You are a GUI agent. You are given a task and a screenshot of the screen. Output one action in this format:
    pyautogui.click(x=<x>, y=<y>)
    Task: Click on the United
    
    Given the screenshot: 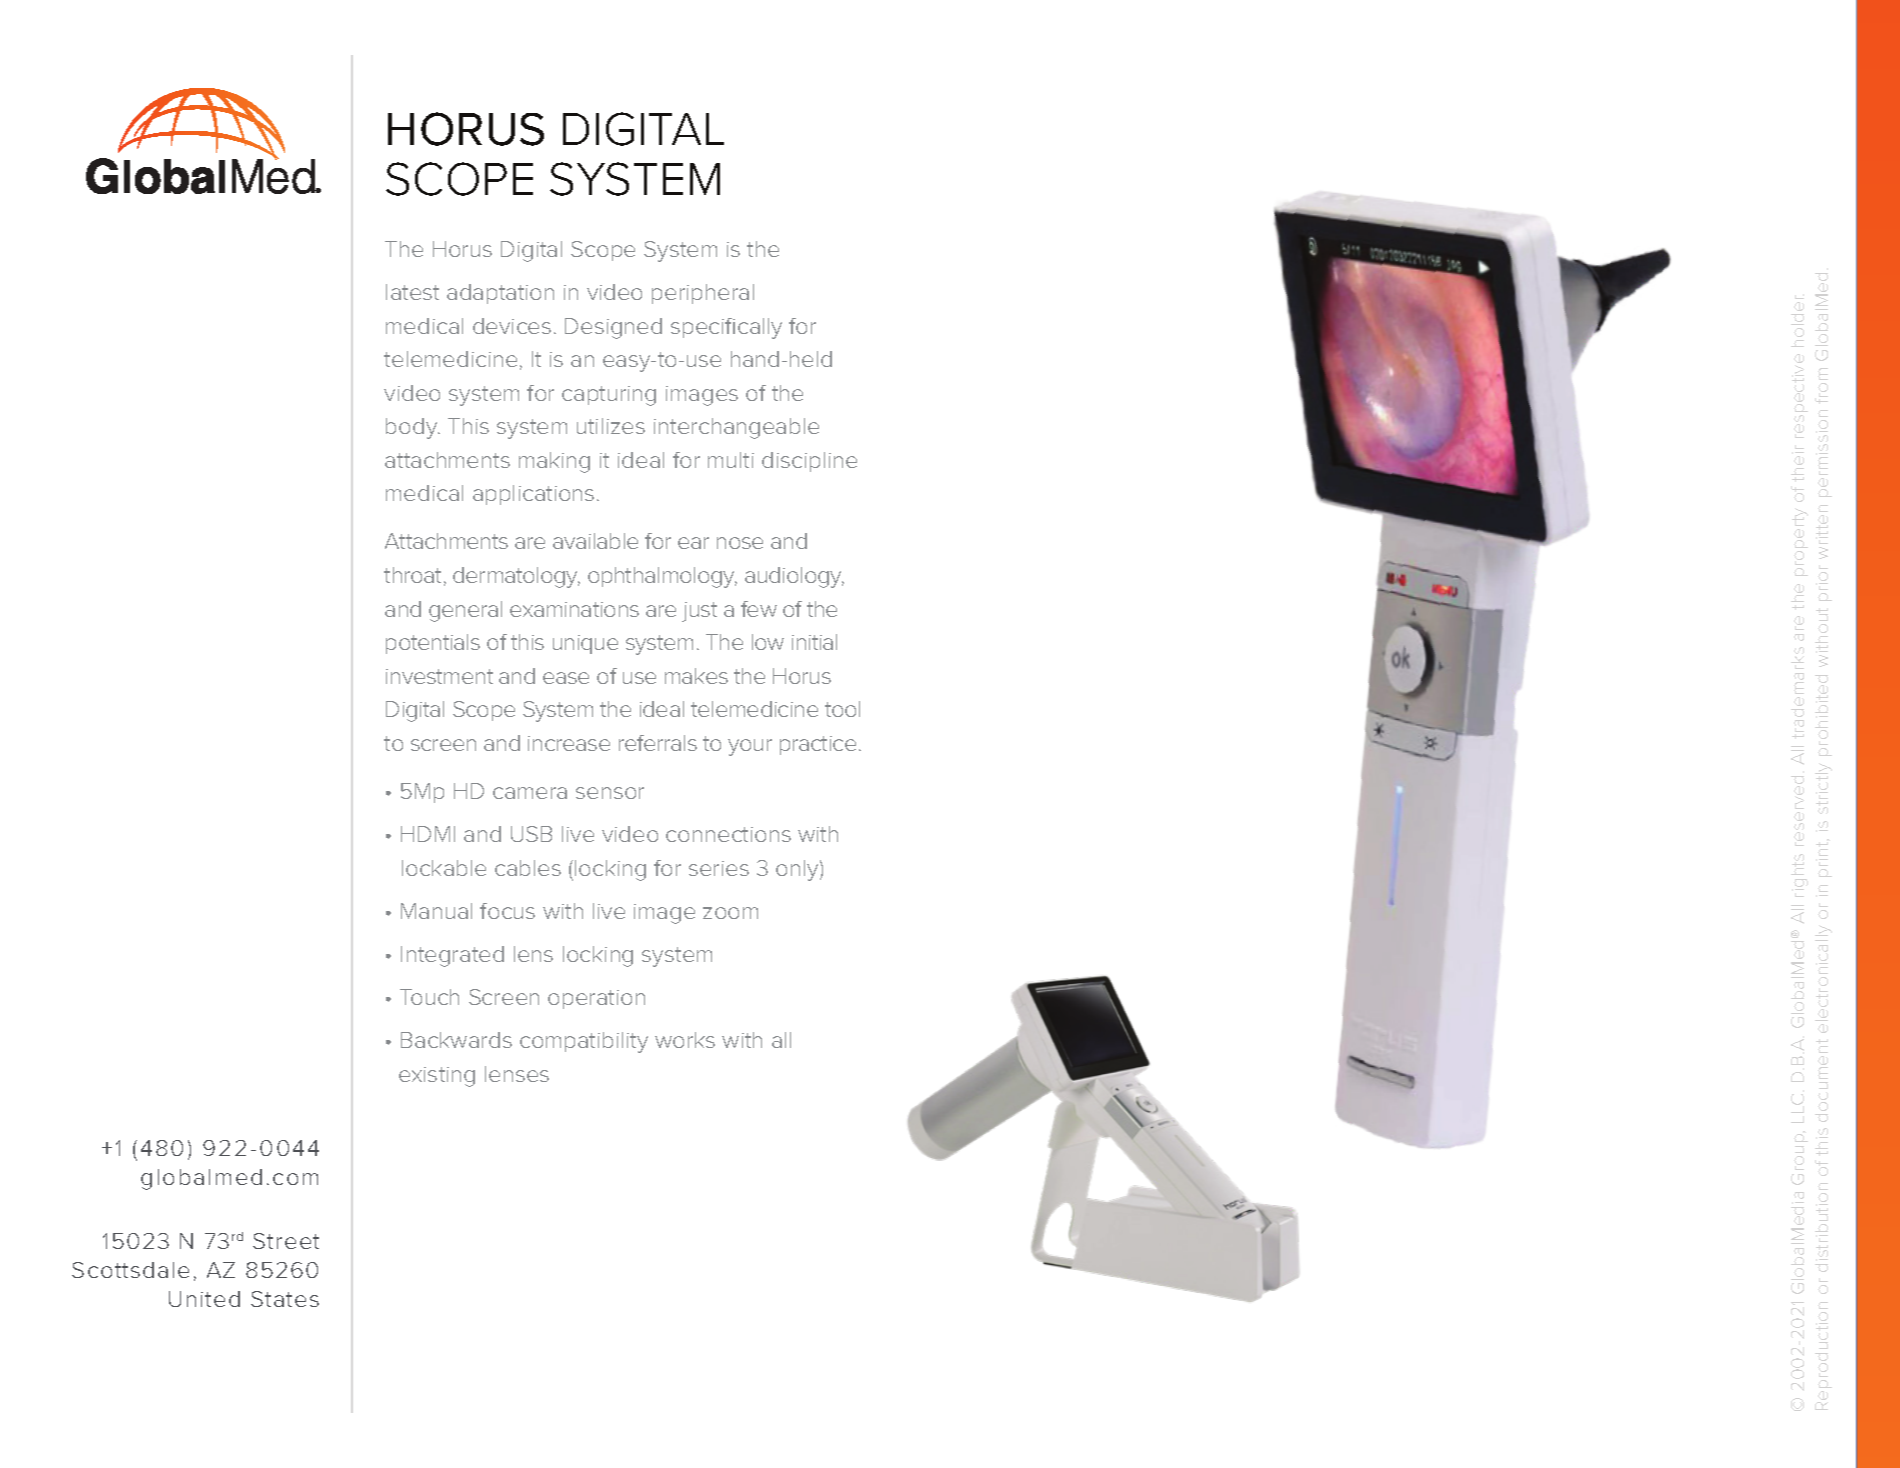 What is the action you would take?
    pyautogui.click(x=204, y=1299)
